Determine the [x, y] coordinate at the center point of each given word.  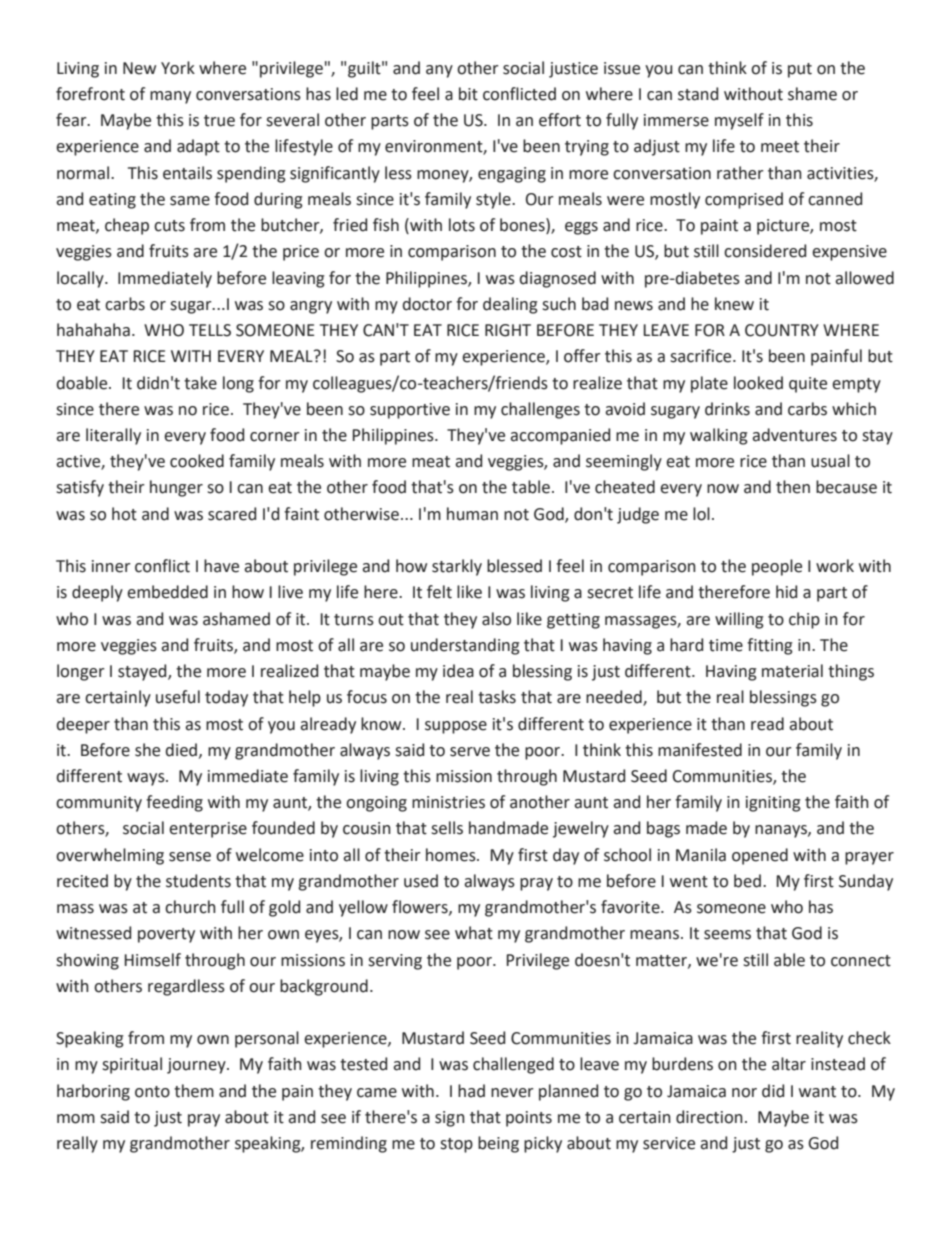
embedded [167, 592]
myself [739, 121]
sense [190, 857]
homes [452, 855]
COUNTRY [782, 330]
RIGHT [508, 330]
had [471, 1091]
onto [152, 1092]
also [496, 619]
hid [786, 592]
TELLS [210, 330]
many [170, 97]
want [817, 1092]
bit [468, 94]
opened [760, 856]
